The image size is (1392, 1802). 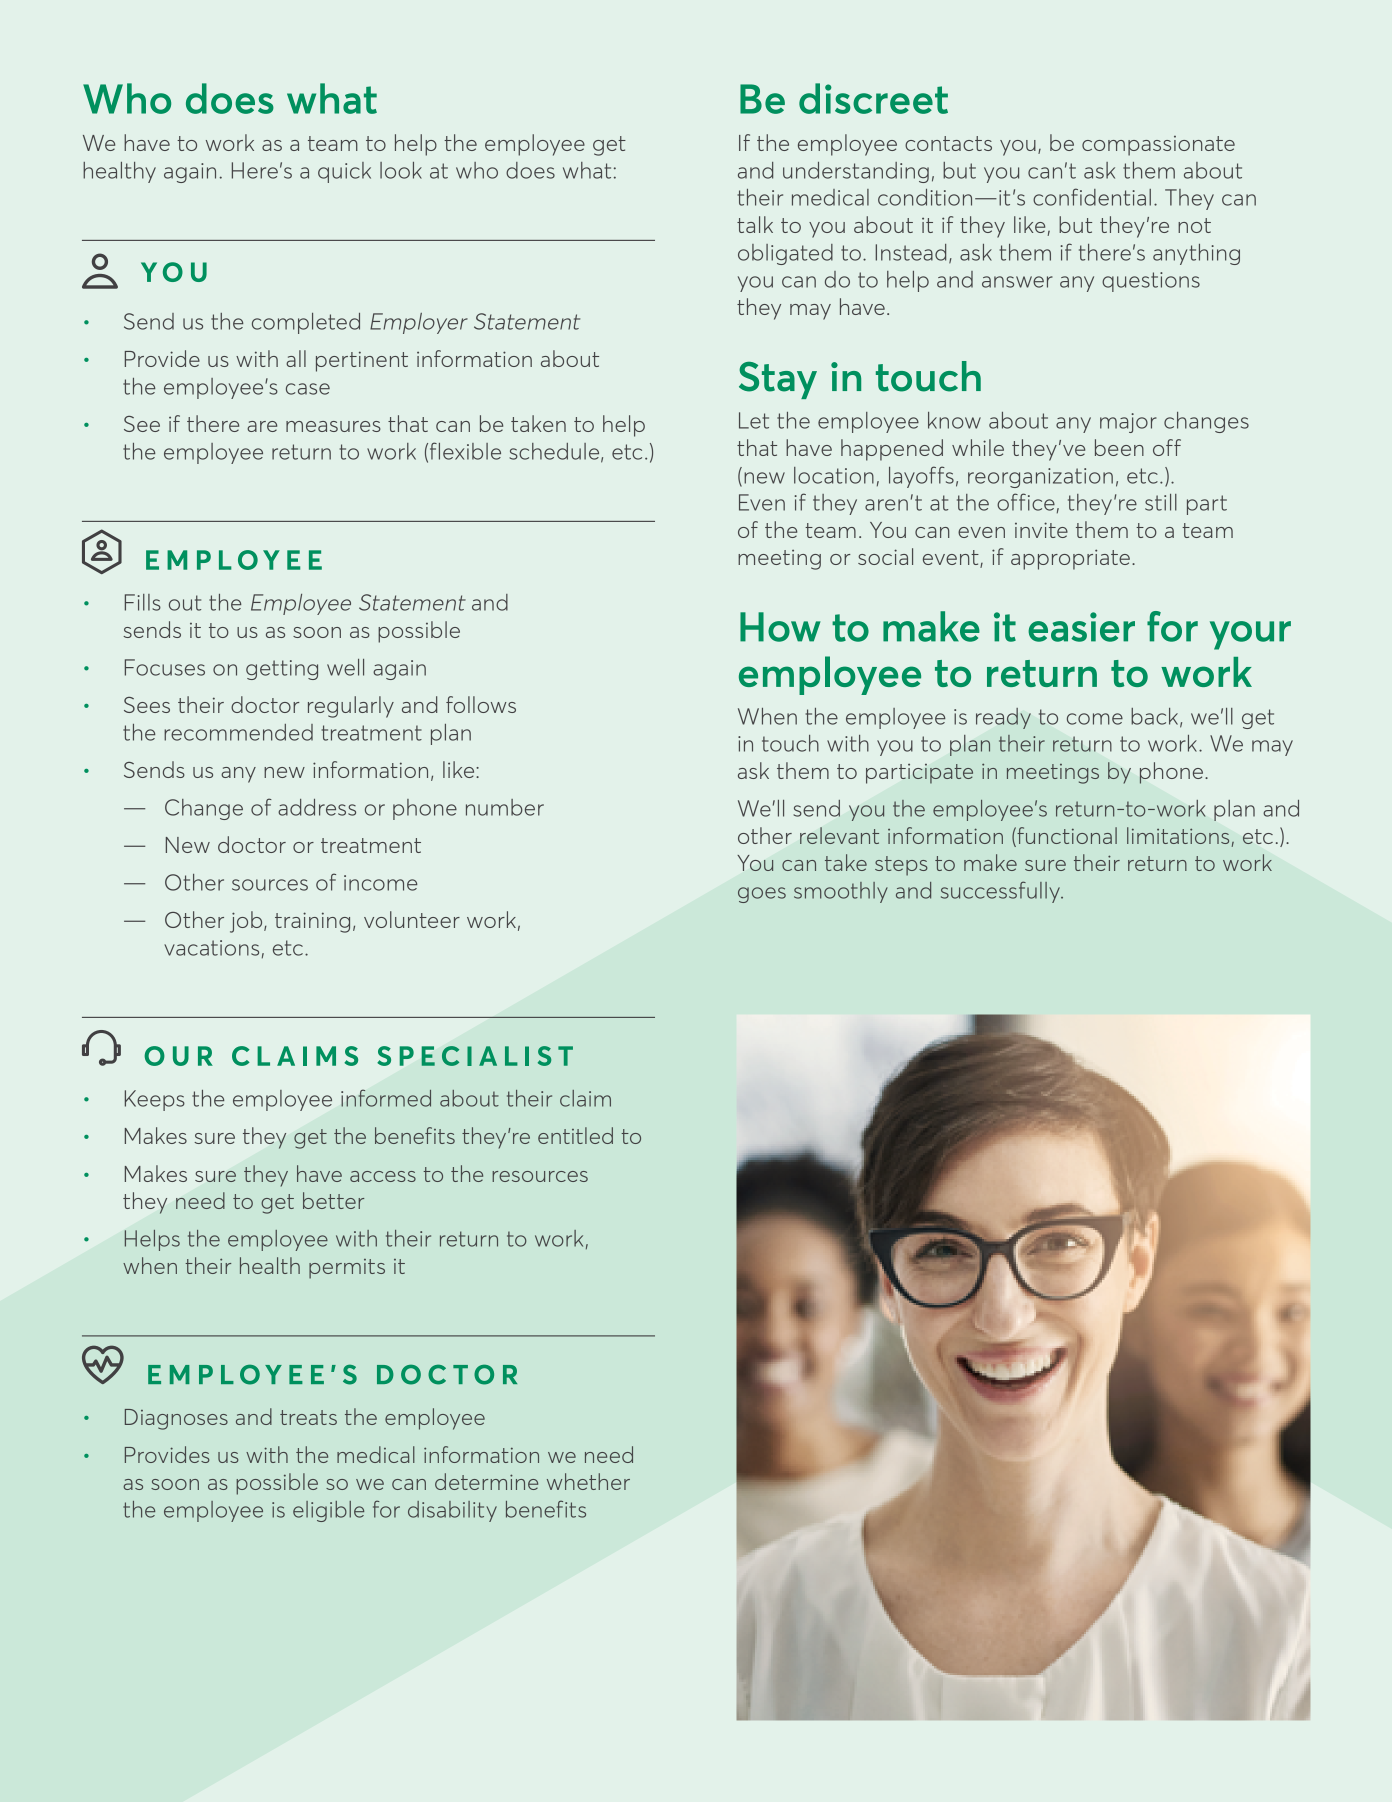 What do you see at coordinates (1001, 892) in the screenshot?
I see `successfully` at bounding box center [1001, 892].
